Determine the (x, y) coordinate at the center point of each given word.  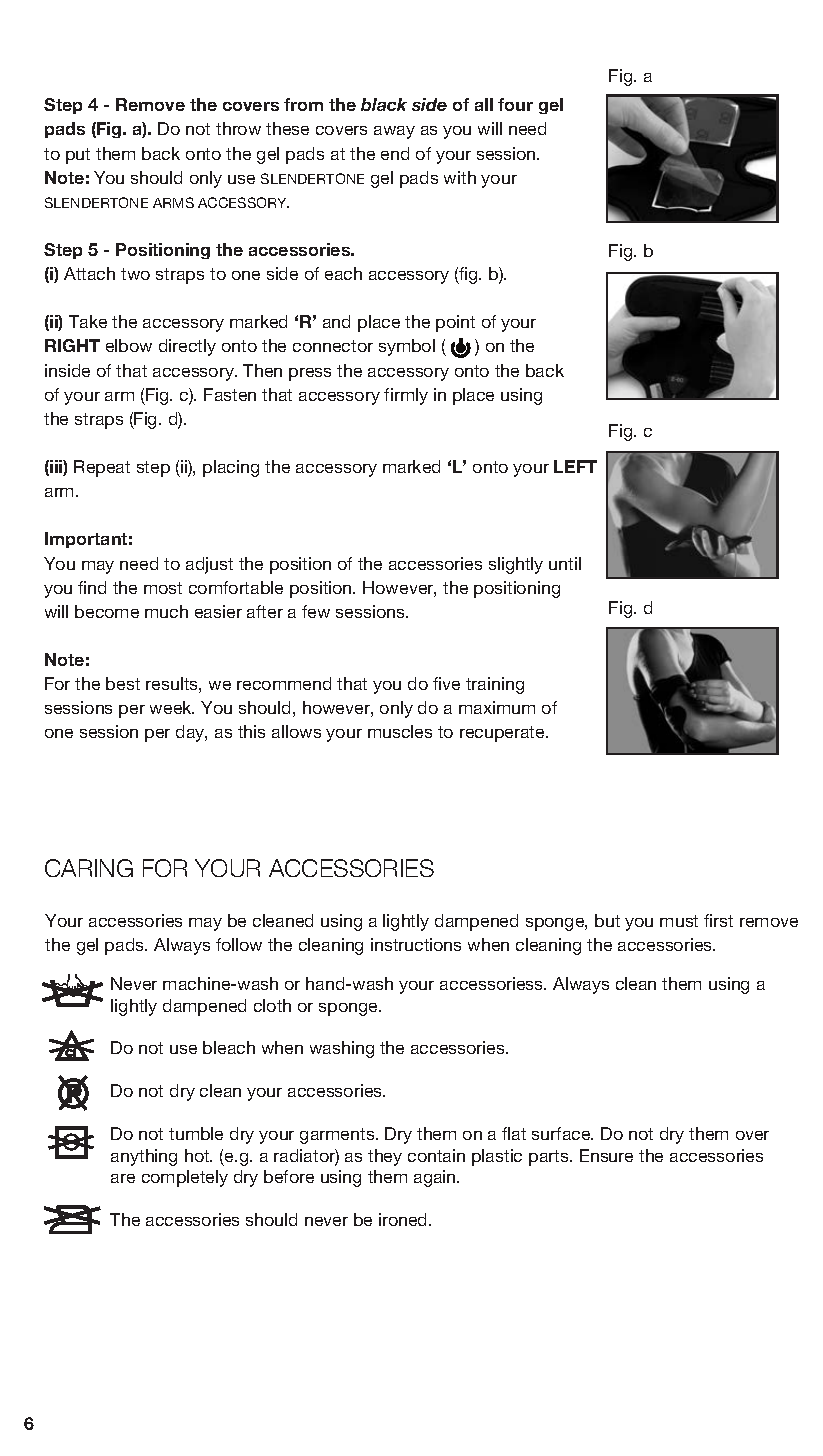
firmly (406, 396)
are (123, 1178)
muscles (400, 731)
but (607, 920)
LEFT (575, 466)
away (394, 132)
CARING (89, 868)
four (515, 104)
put (78, 156)
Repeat (102, 468)
